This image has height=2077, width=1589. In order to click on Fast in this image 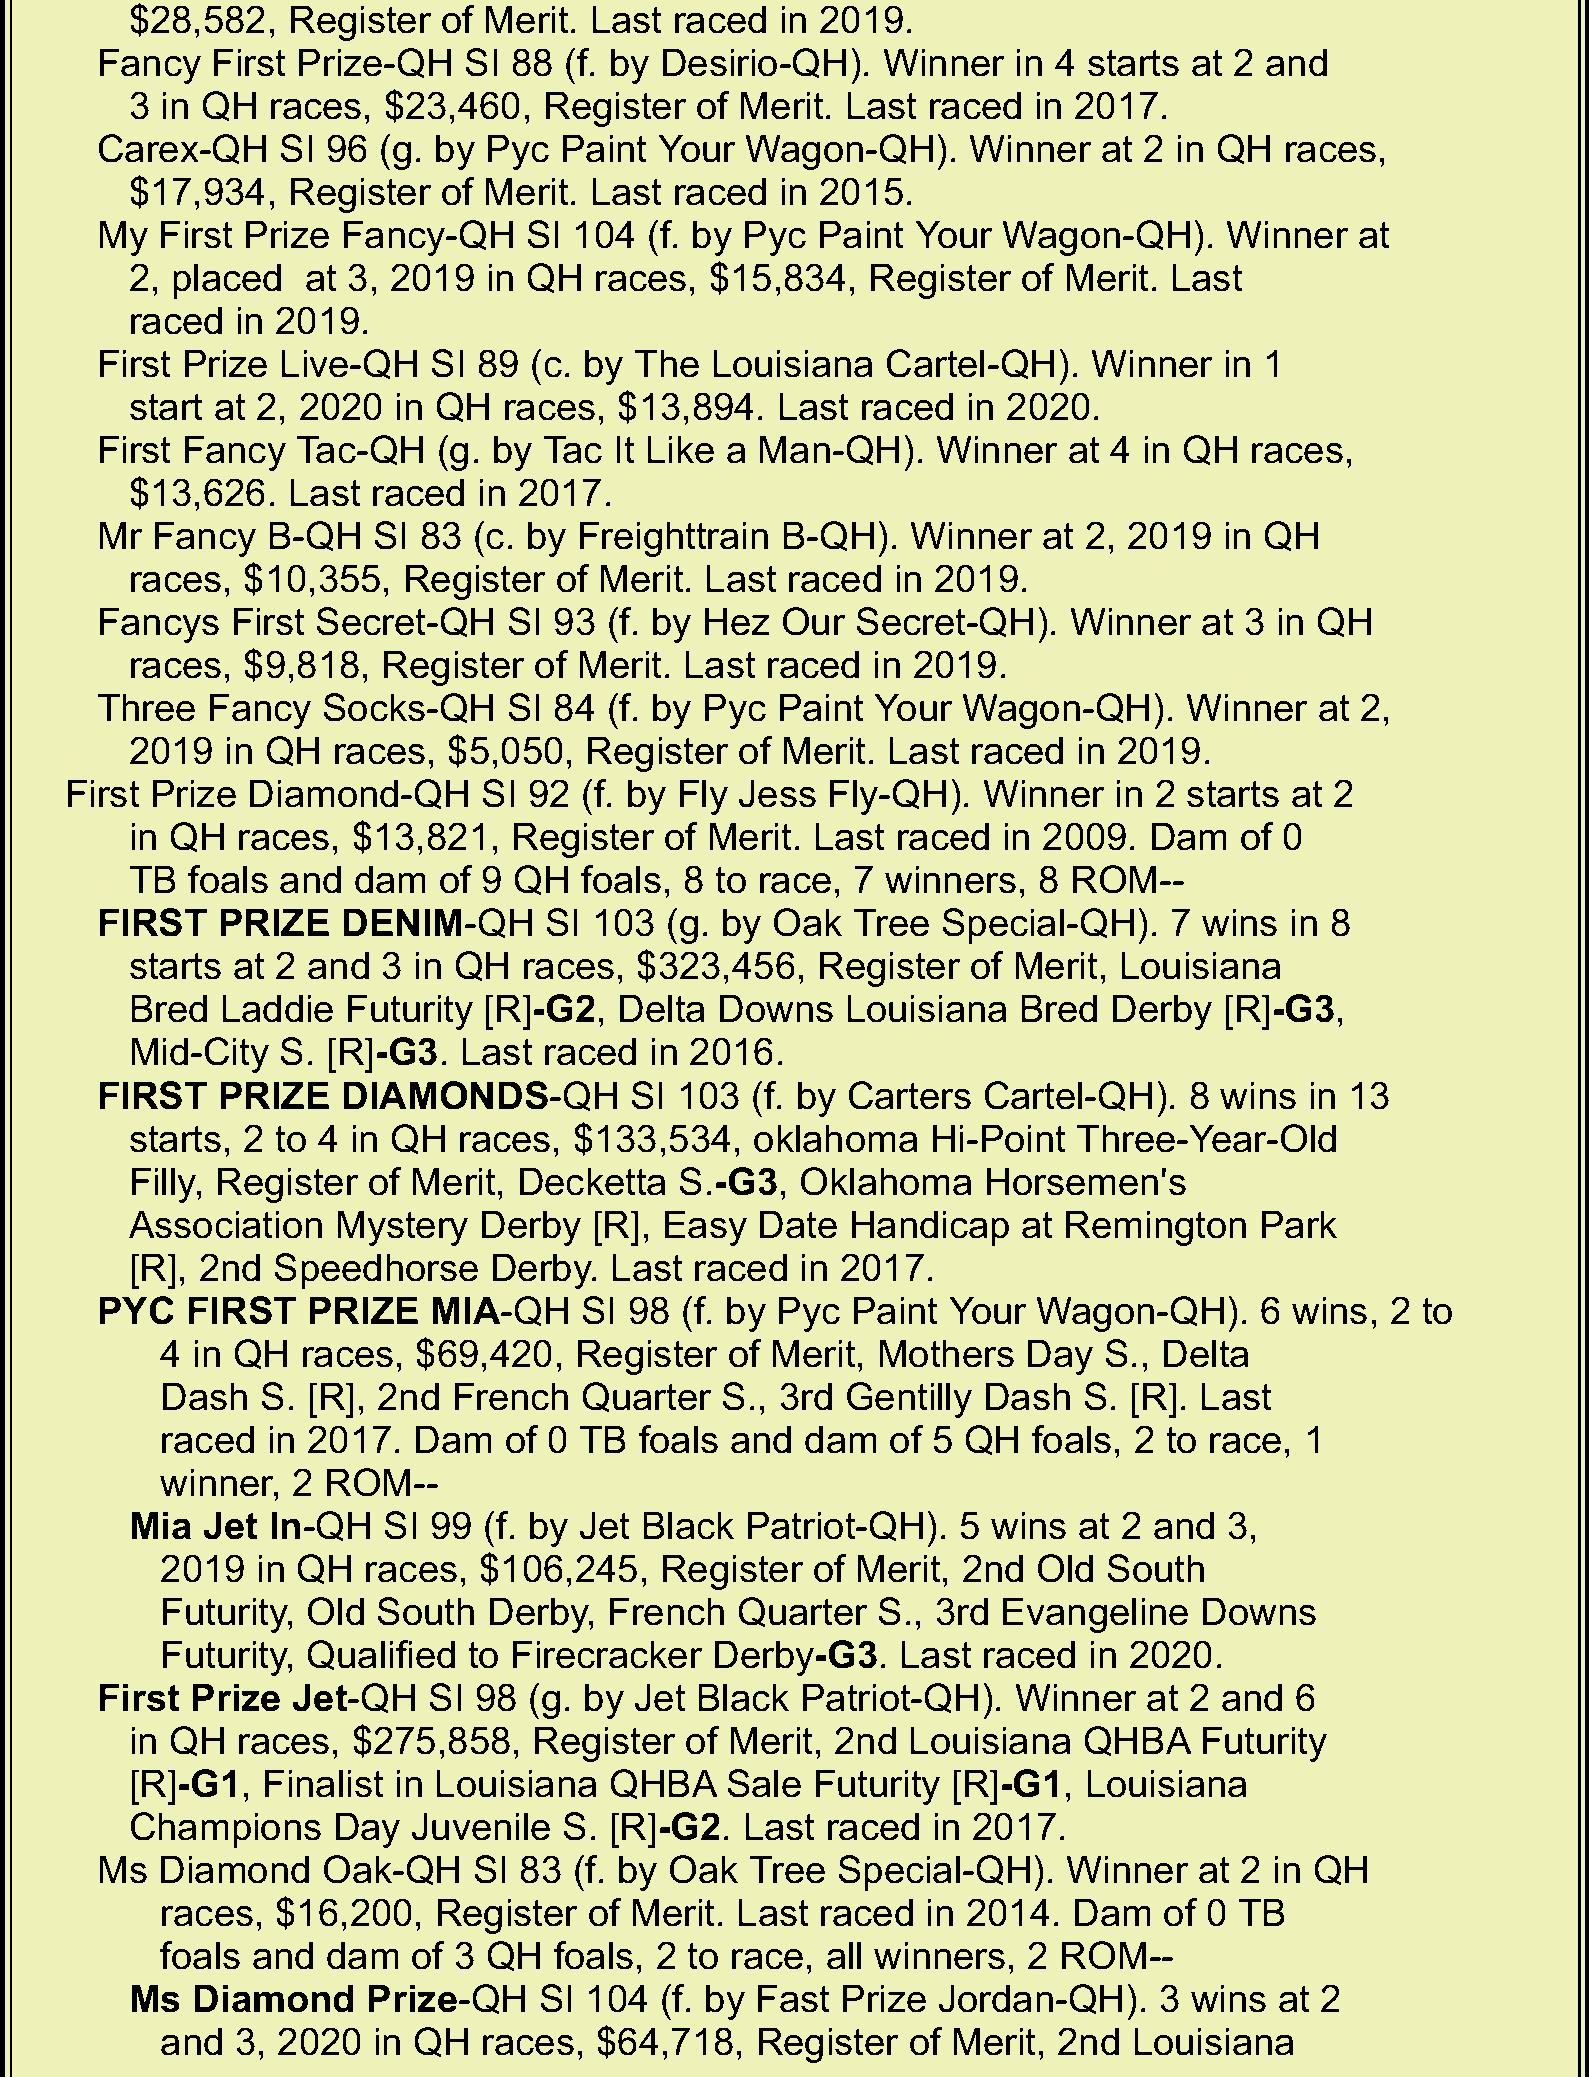, I will do `click(794, 1998)`.
